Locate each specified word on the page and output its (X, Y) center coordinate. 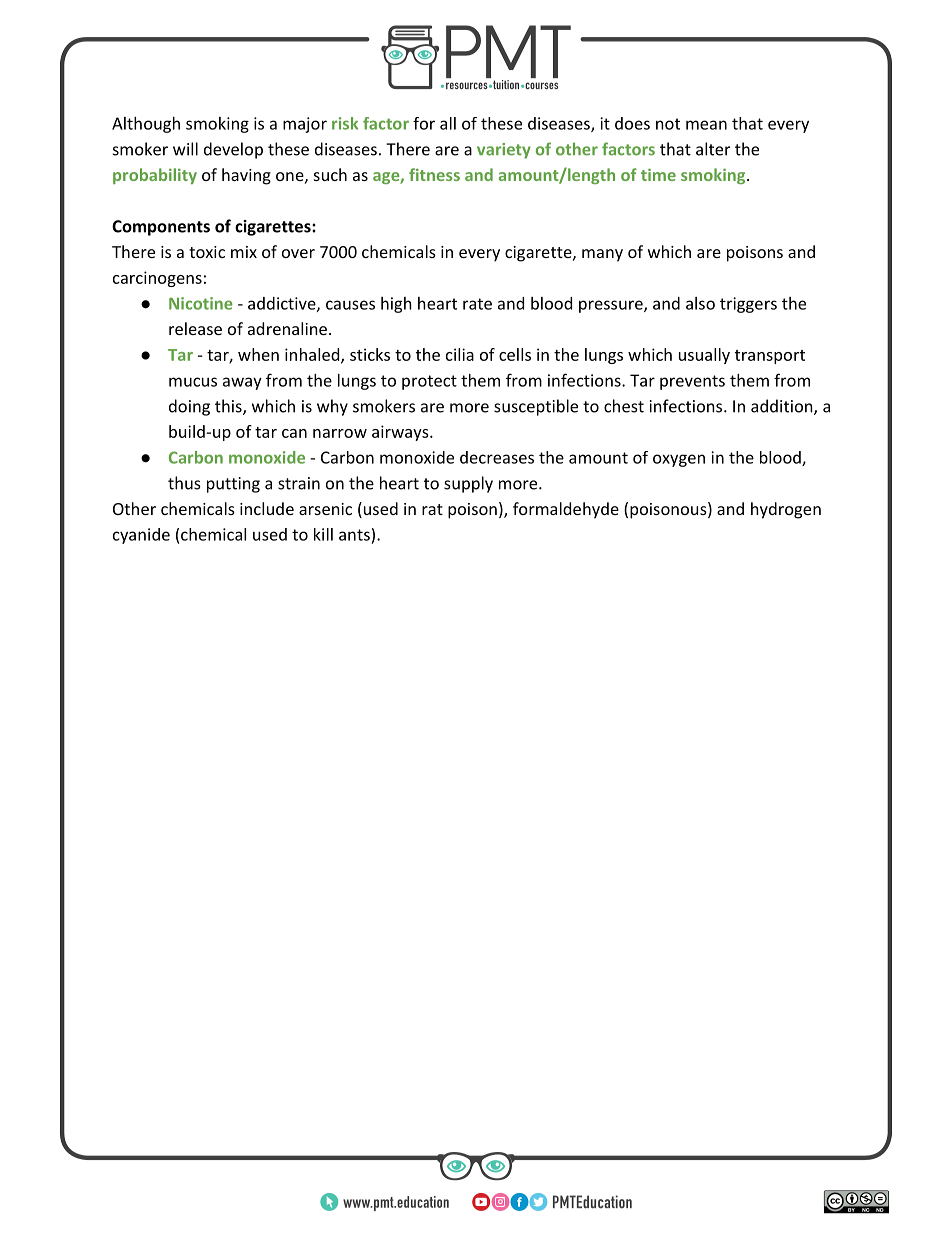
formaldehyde (566, 510)
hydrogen (786, 510)
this (229, 407)
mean (706, 125)
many (602, 255)
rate (477, 304)
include (267, 508)
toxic (207, 252)
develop (233, 150)
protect (429, 382)
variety (504, 151)
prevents (692, 382)
